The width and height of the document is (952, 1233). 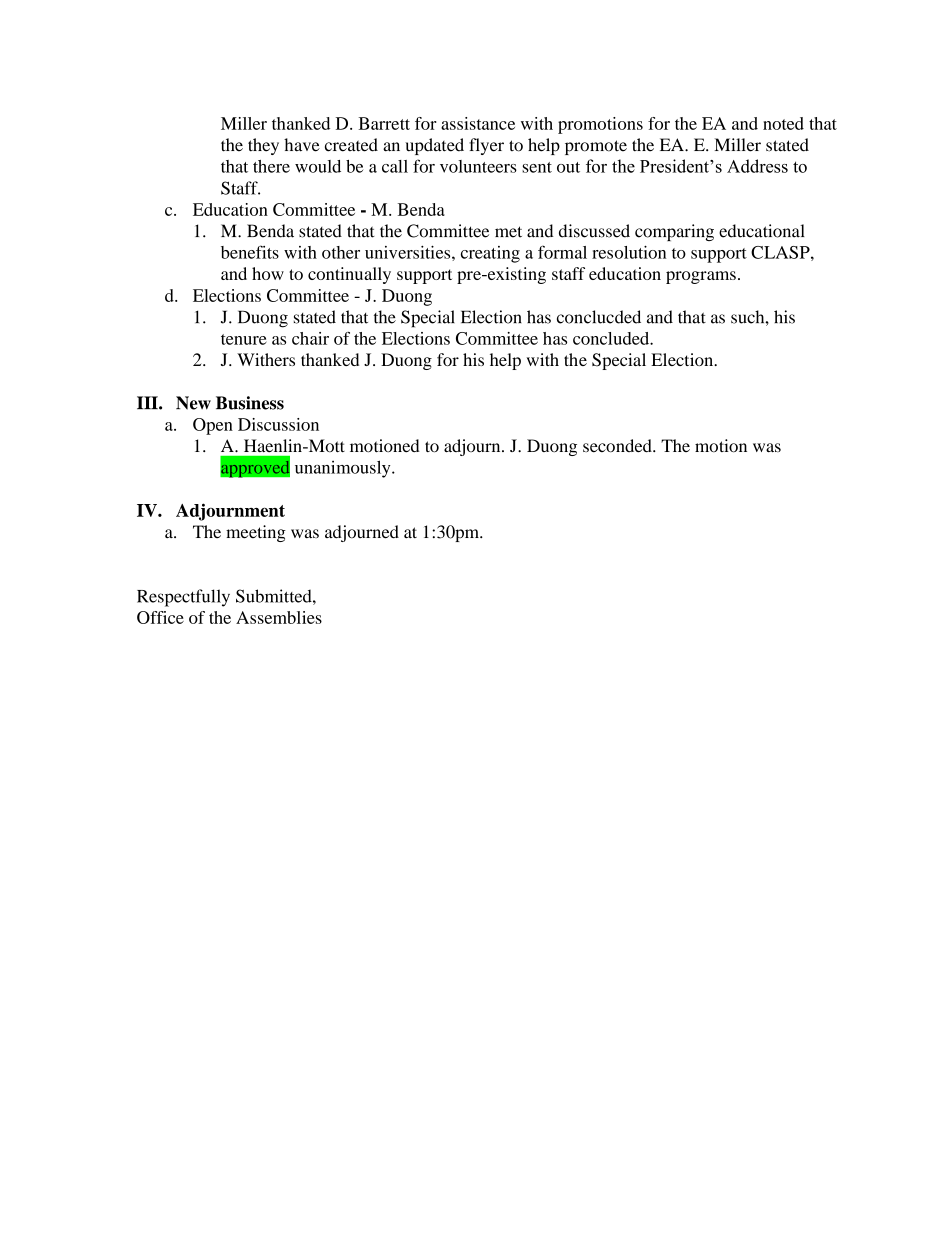 I want to click on tenure, so click(x=243, y=339).
